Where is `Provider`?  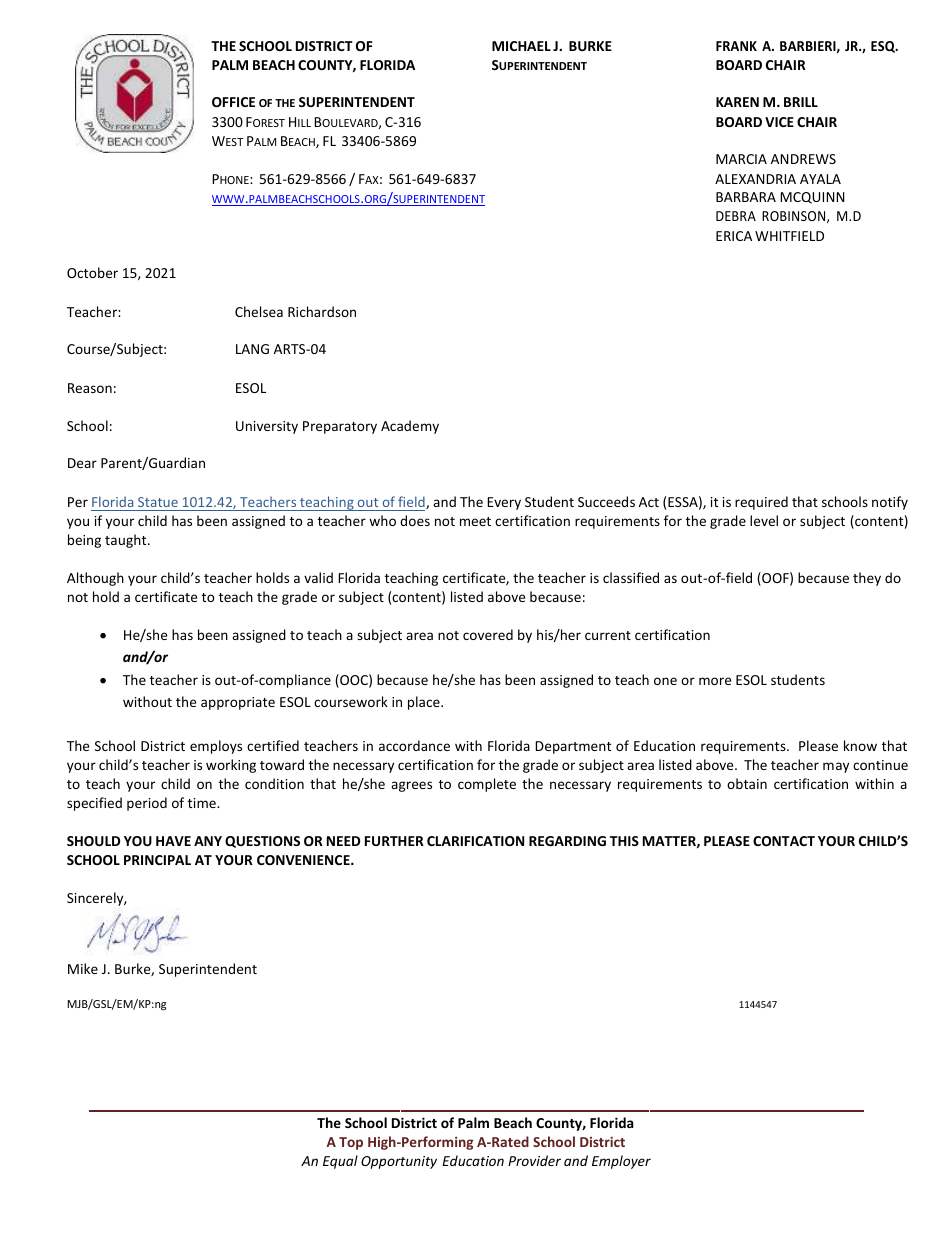 Provider is located at coordinates (534, 1160).
